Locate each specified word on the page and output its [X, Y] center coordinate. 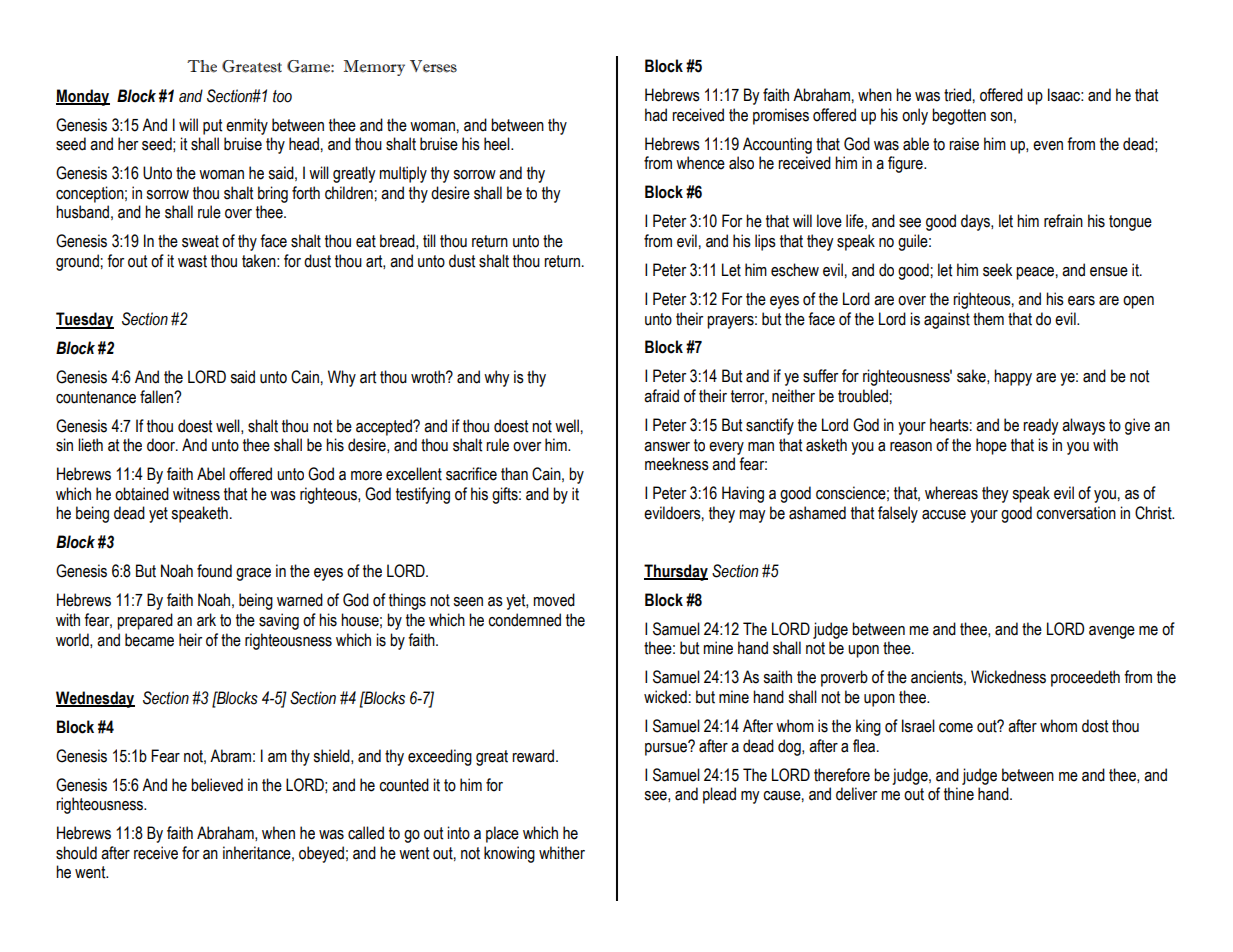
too [282, 96]
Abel [211, 474]
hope [991, 446]
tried [957, 95]
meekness [677, 464]
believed [217, 785]
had [656, 115]
